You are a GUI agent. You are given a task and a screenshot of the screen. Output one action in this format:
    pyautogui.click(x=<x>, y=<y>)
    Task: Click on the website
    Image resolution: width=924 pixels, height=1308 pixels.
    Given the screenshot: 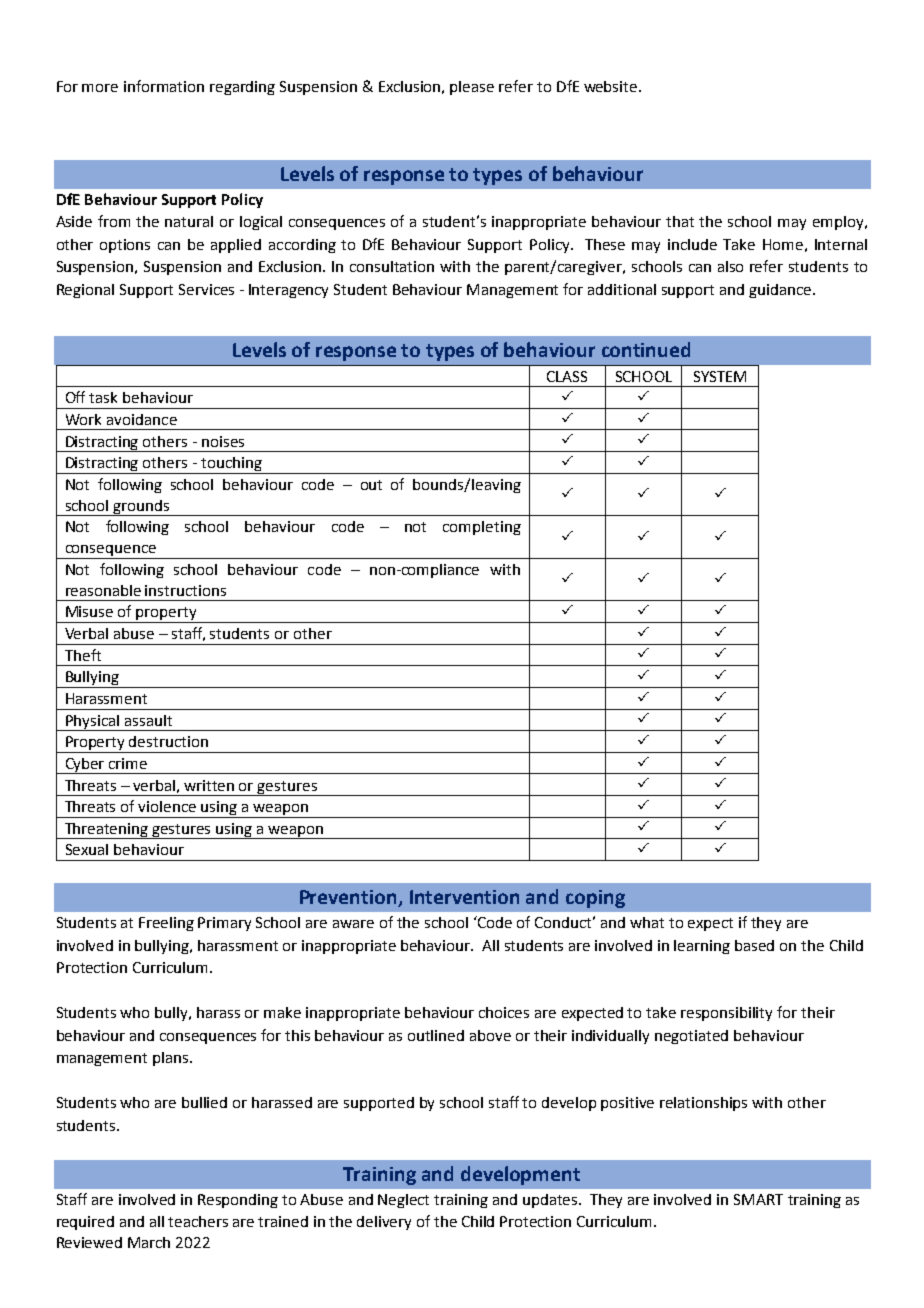 What is the action you would take?
    pyautogui.click(x=612, y=86)
